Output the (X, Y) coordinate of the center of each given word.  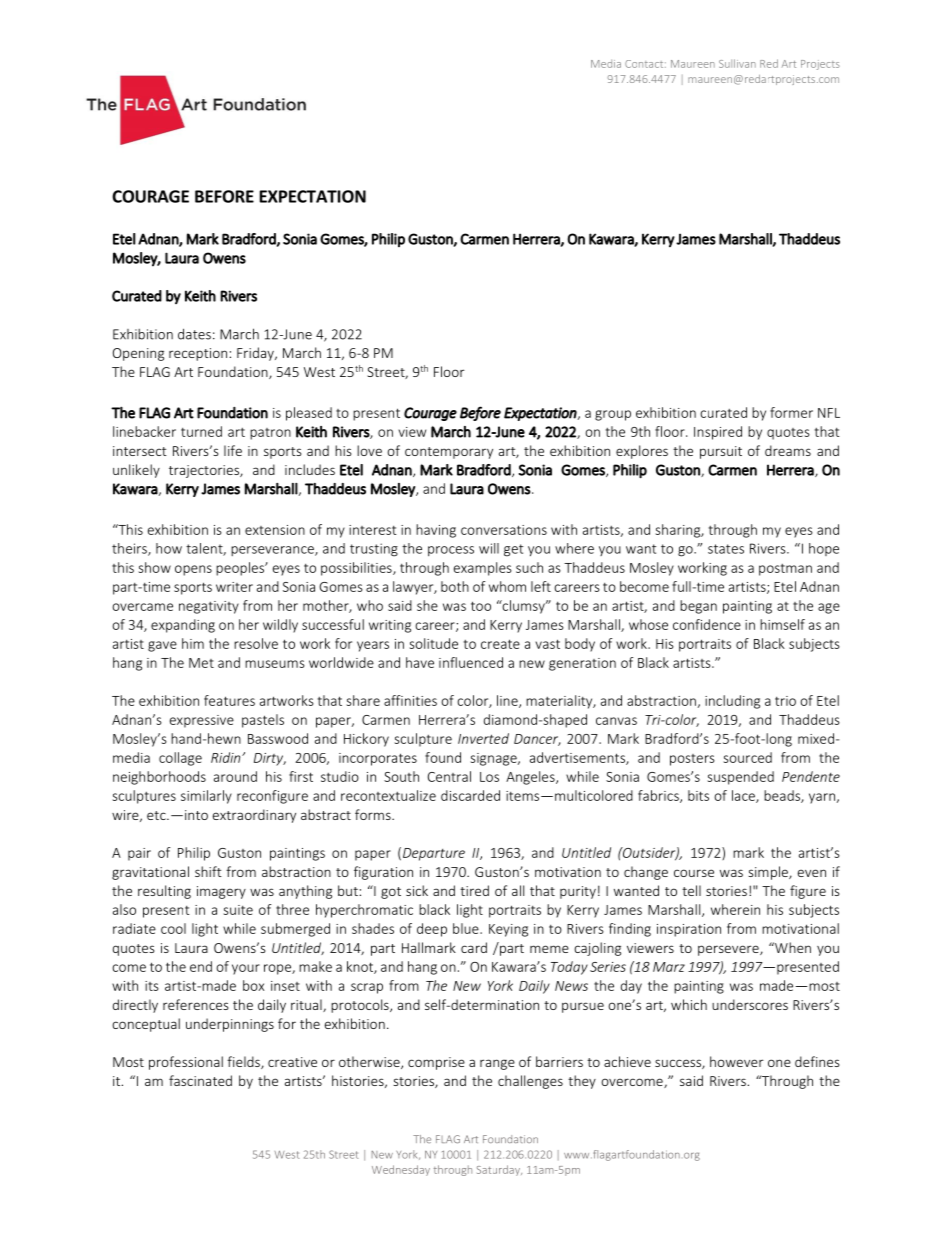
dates (194, 334)
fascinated (200, 1080)
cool (173, 928)
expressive (202, 721)
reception (198, 354)
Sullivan (737, 63)
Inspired (718, 433)
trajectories (205, 471)
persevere (729, 950)
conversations (504, 530)
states (726, 549)
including (732, 702)
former (791, 412)
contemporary (449, 453)
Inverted (483, 738)
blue (467, 928)
